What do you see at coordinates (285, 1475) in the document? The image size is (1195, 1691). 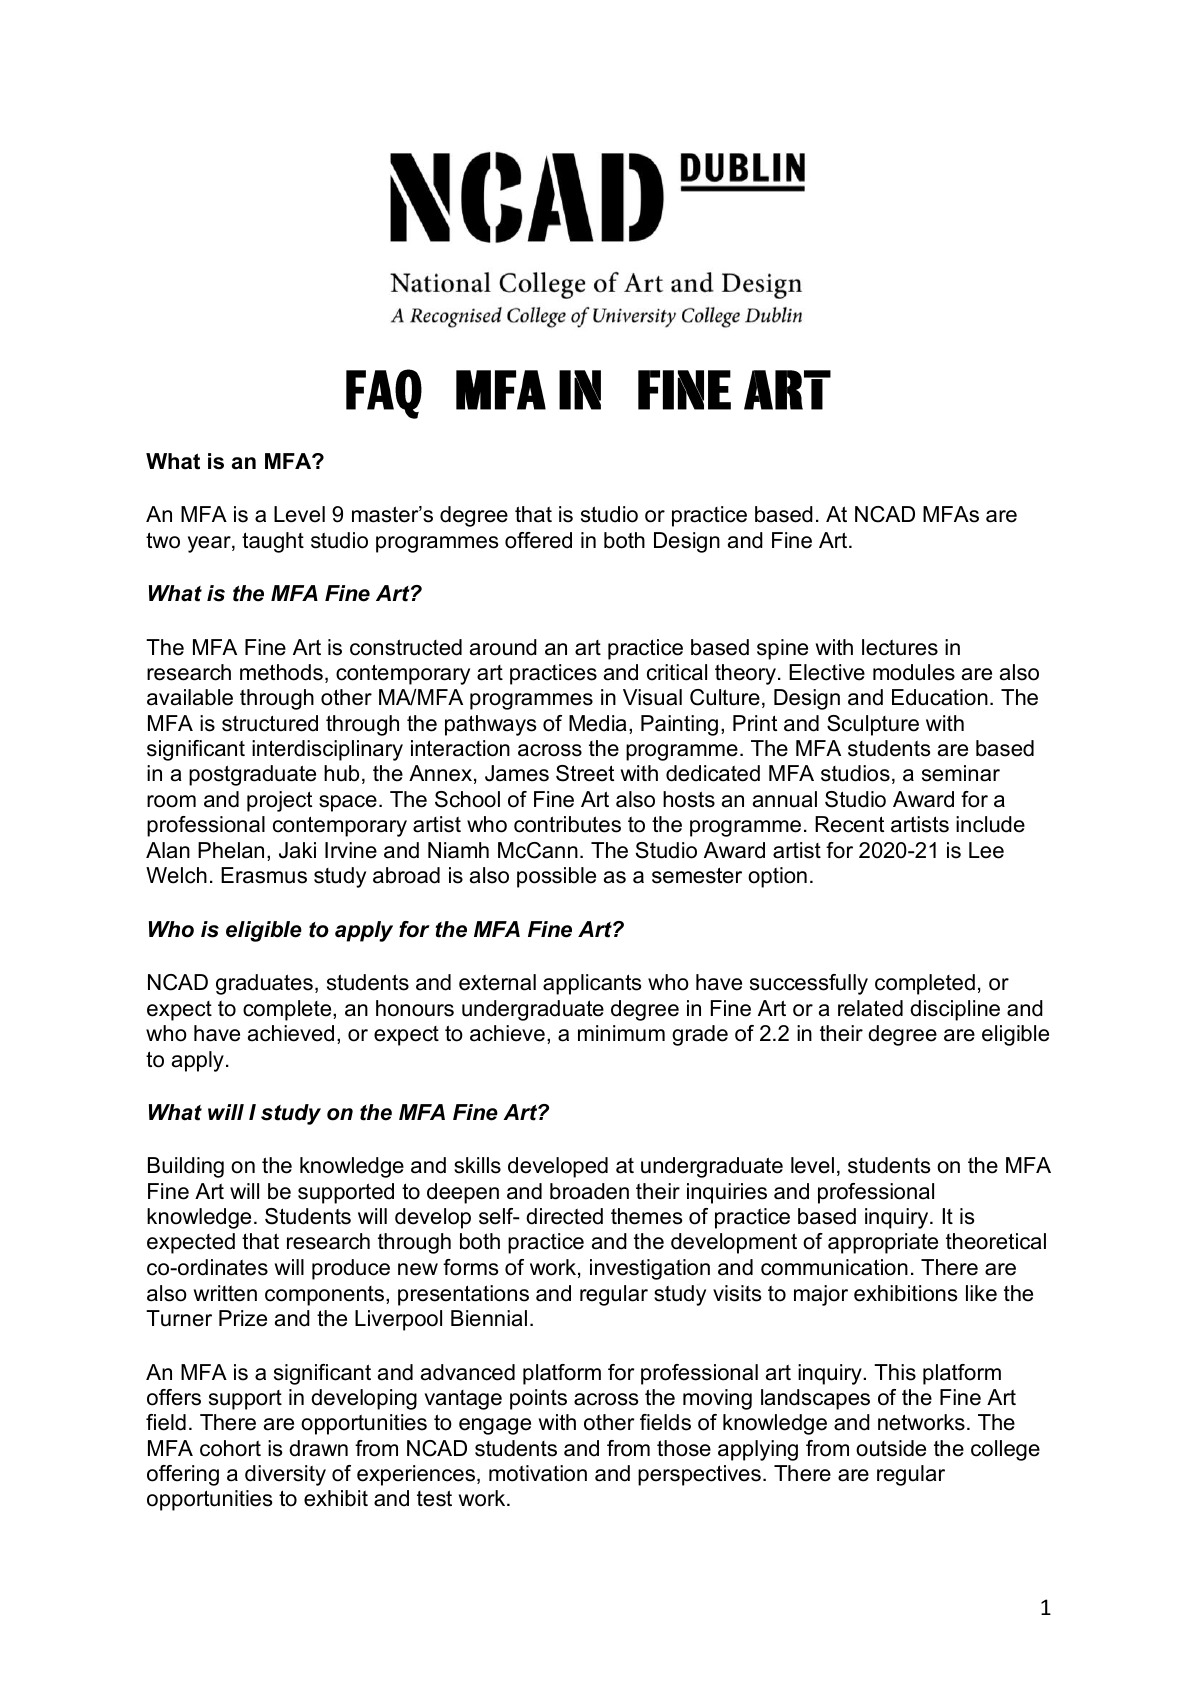 I see `diversity` at bounding box center [285, 1475].
